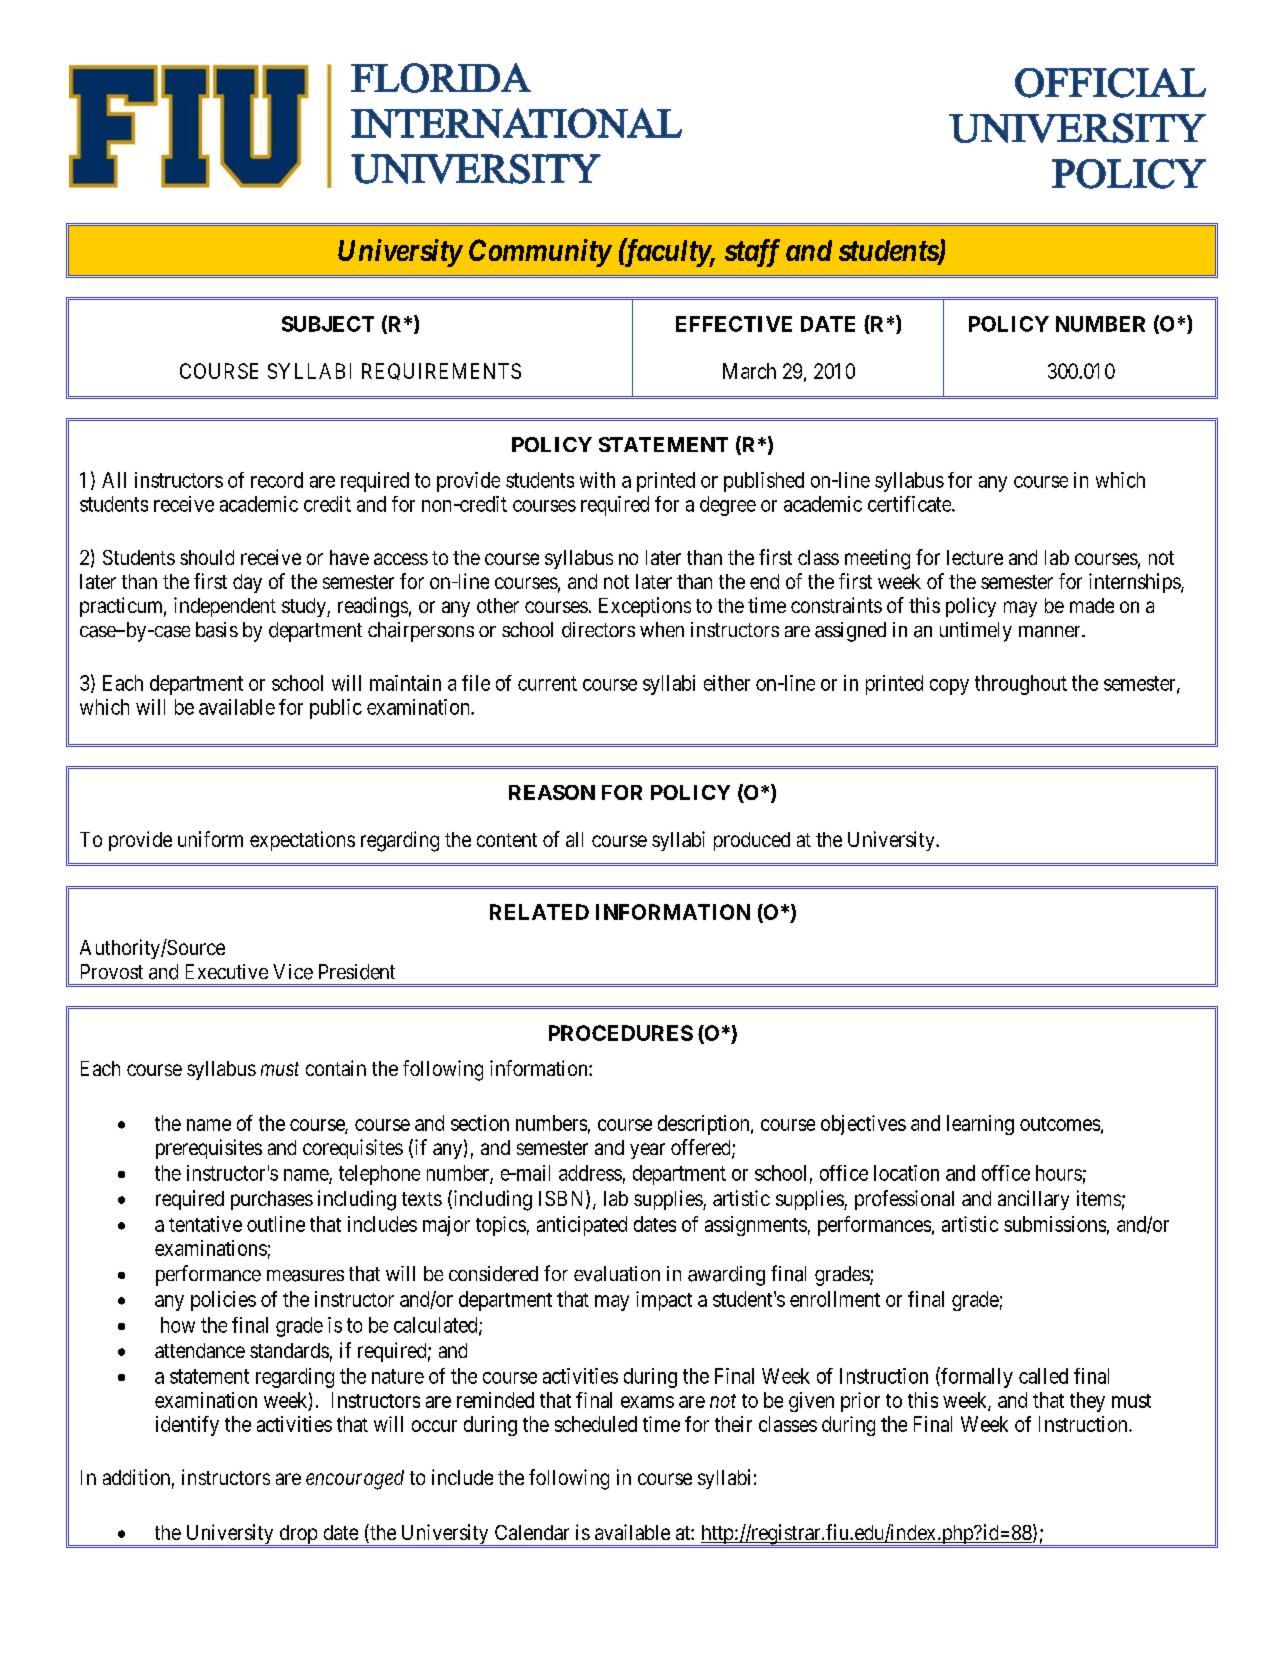  What do you see at coordinates (752, 253) in the image?
I see `staff` at bounding box center [752, 253].
